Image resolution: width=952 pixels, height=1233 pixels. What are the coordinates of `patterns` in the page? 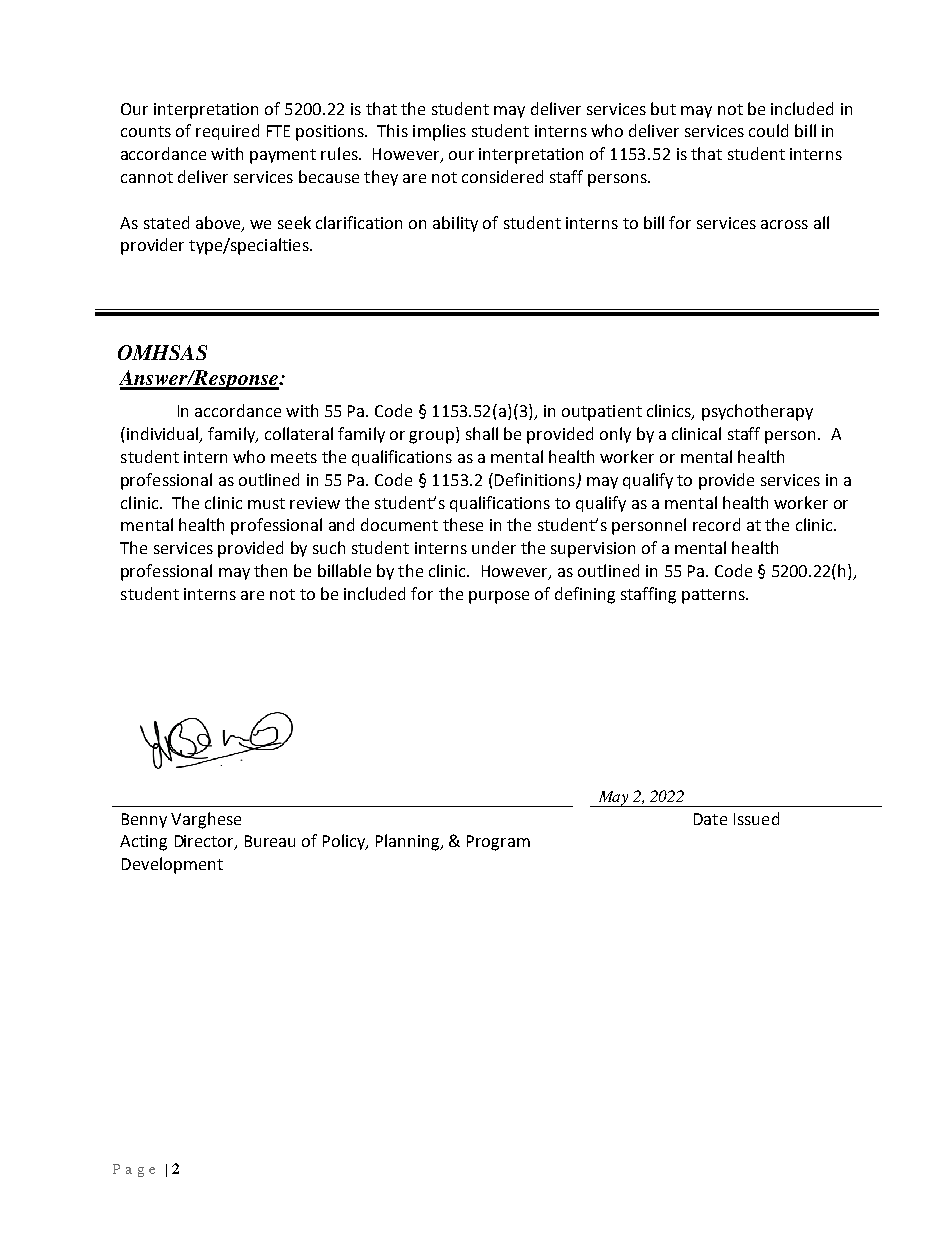 It's located at (715, 596).
